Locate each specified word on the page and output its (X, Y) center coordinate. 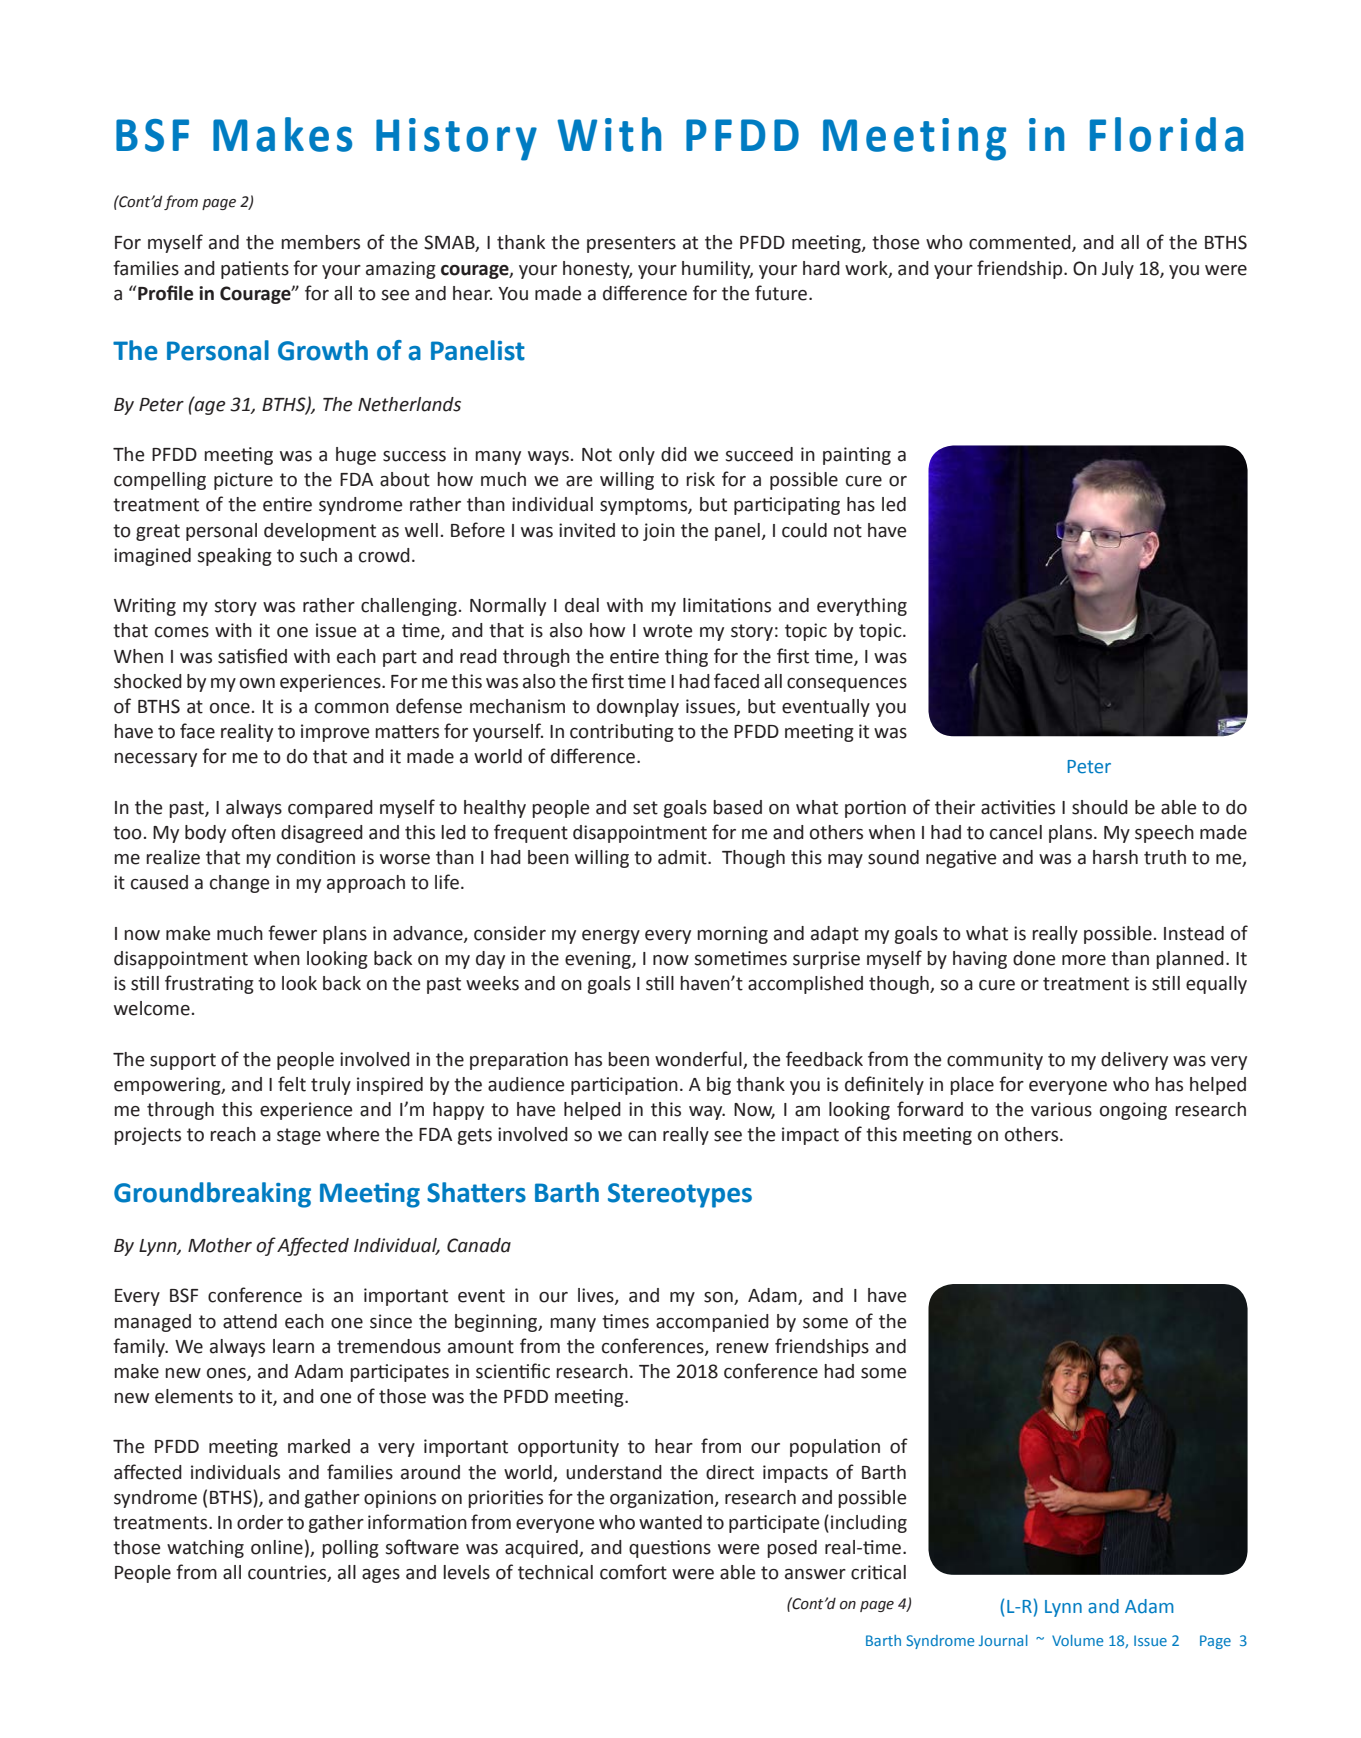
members (320, 242)
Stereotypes (680, 1195)
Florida (1166, 134)
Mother (220, 1245)
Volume (1077, 1640)
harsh (1115, 857)
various (1061, 1109)
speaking (234, 557)
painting (857, 456)
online (277, 1547)
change (239, 884)
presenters (631, 244)
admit (683, 857)
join (659, 532)
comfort (633, 1572)
